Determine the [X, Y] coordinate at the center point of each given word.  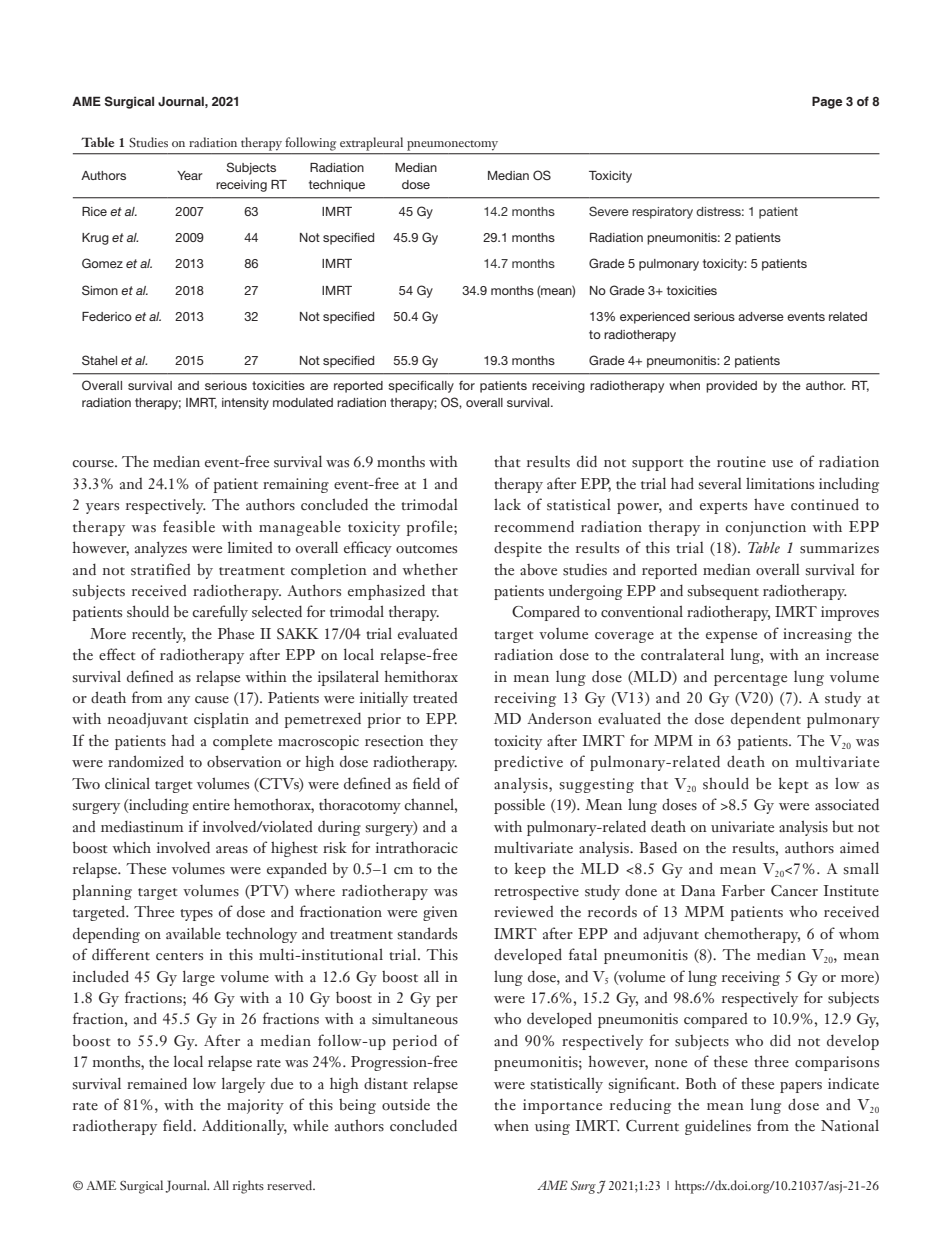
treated [435, 698]
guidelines [718, 1127]
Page [827, 102]
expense [731, 637]
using [552, 1127]
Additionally [244, 1127]
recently [159, 635]
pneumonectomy [453, 146]
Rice [94, 211]
